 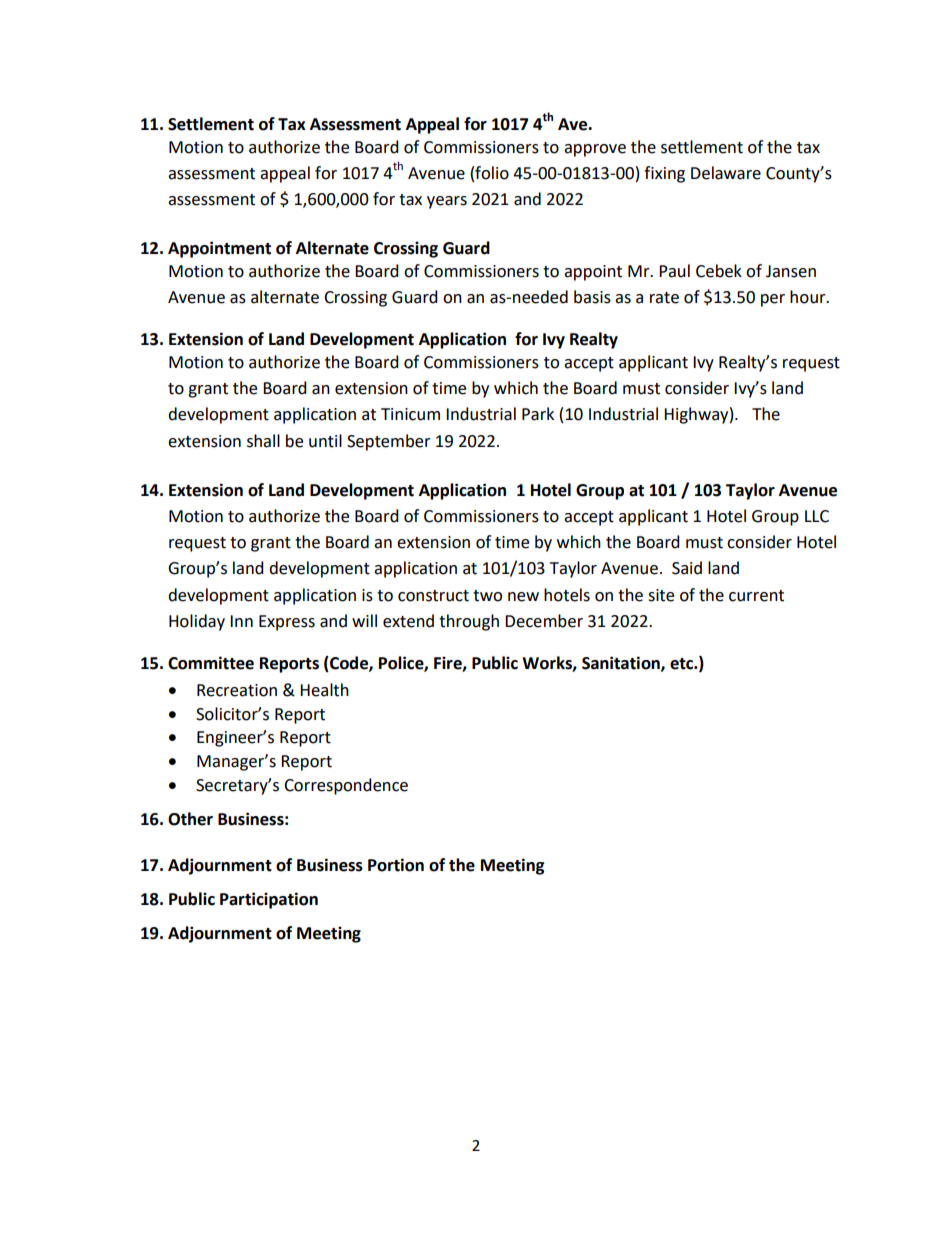 What do you see at coordinates (595, 150) in the document?
I see `approve` at bounding box center [595, 150].
